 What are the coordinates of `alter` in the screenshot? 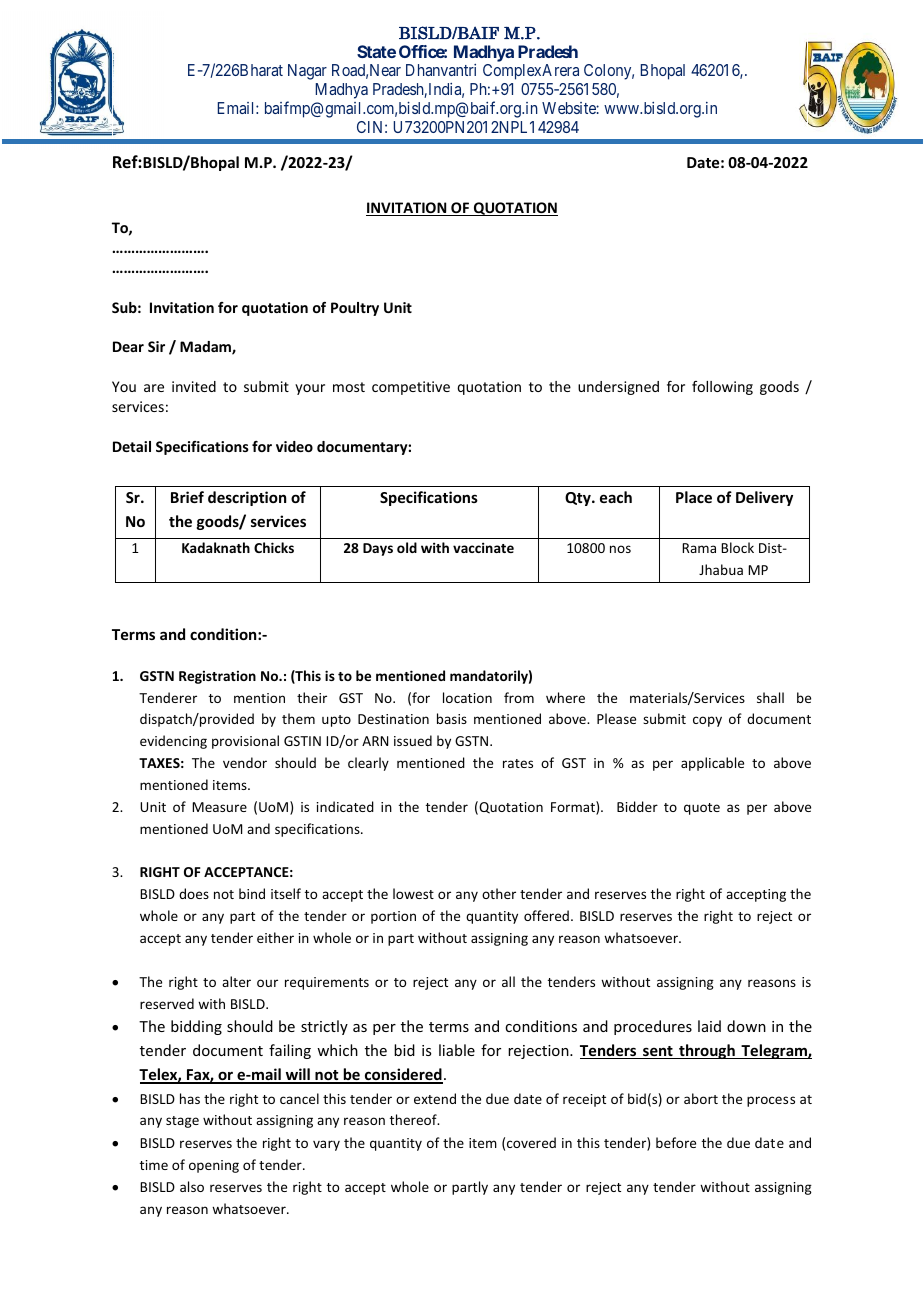 It's located at (236, 981).
